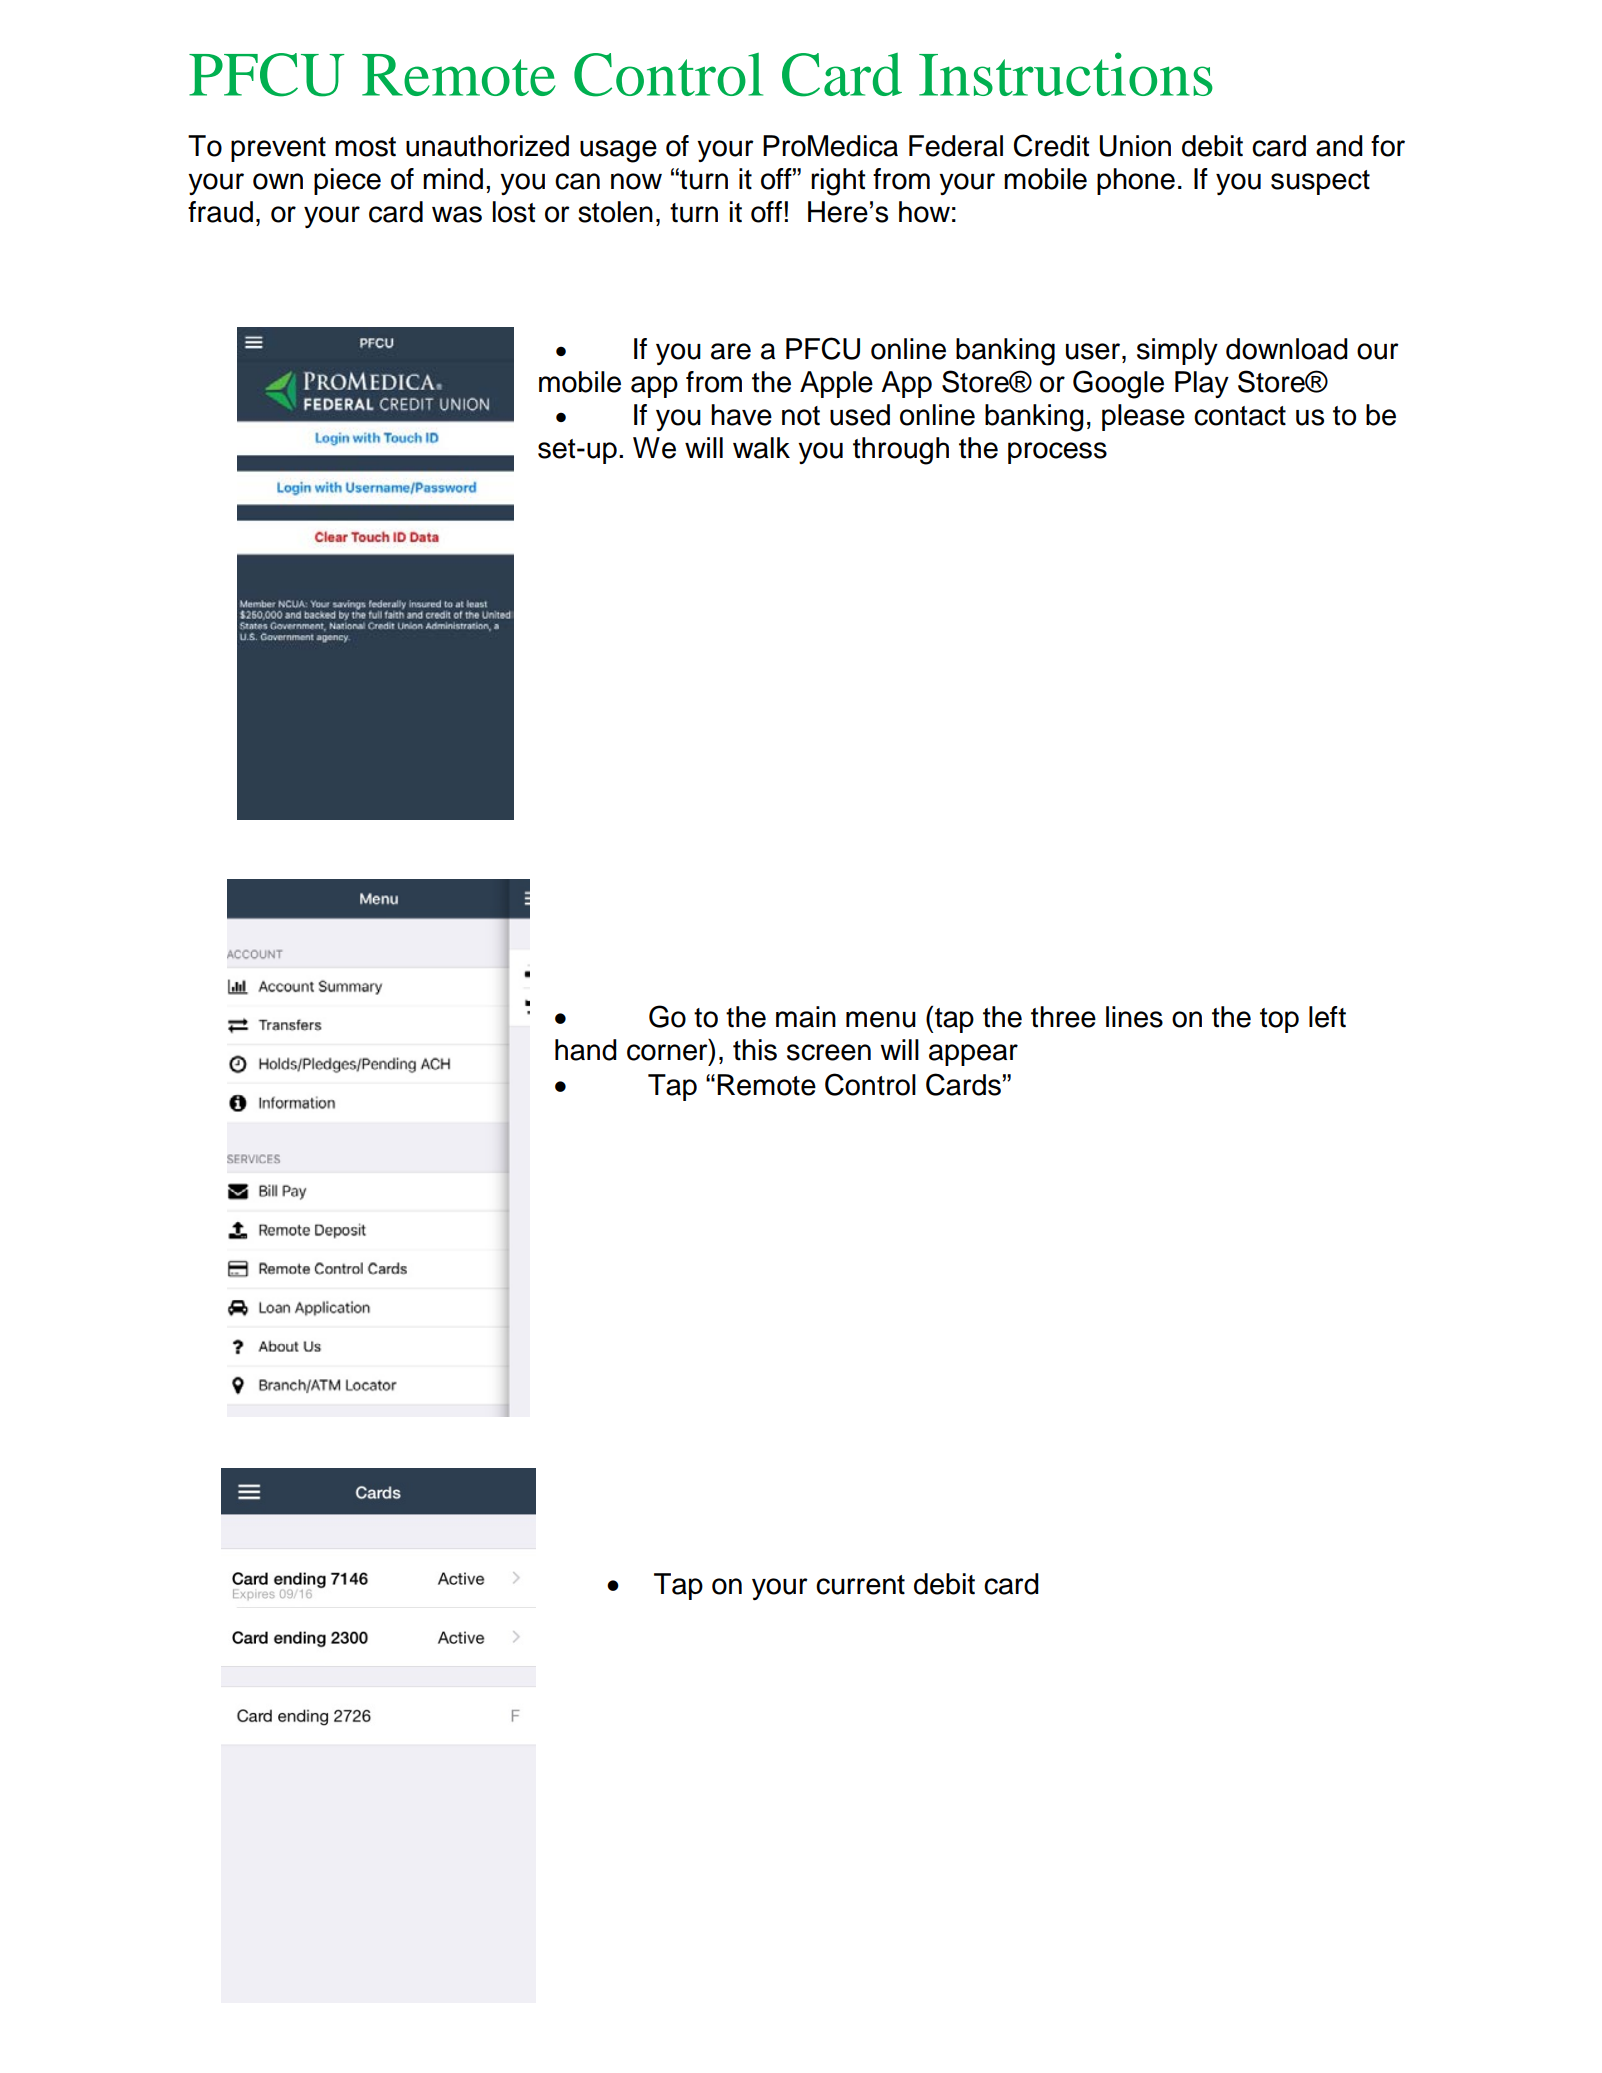 The width and height of the screenshot is (1602, 2073). Describe the element at coordinates (1240, 416) in the screenshot. I see `contact` at that location.
